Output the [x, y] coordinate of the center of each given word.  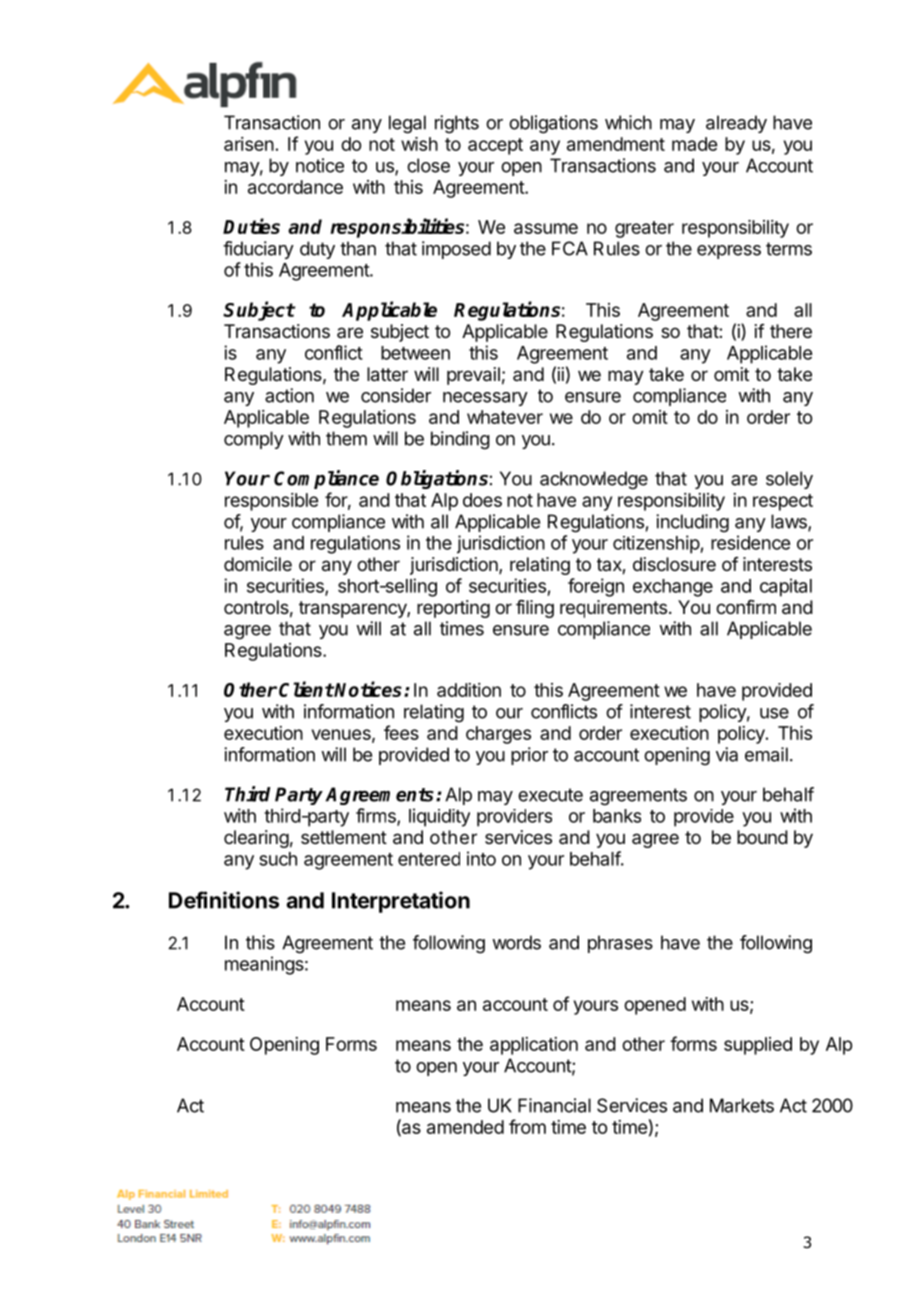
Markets [742, 1105]
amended [465, 1127]
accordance [295, 187]
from [527, 1126]
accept [495, 146]
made [694, 144]
